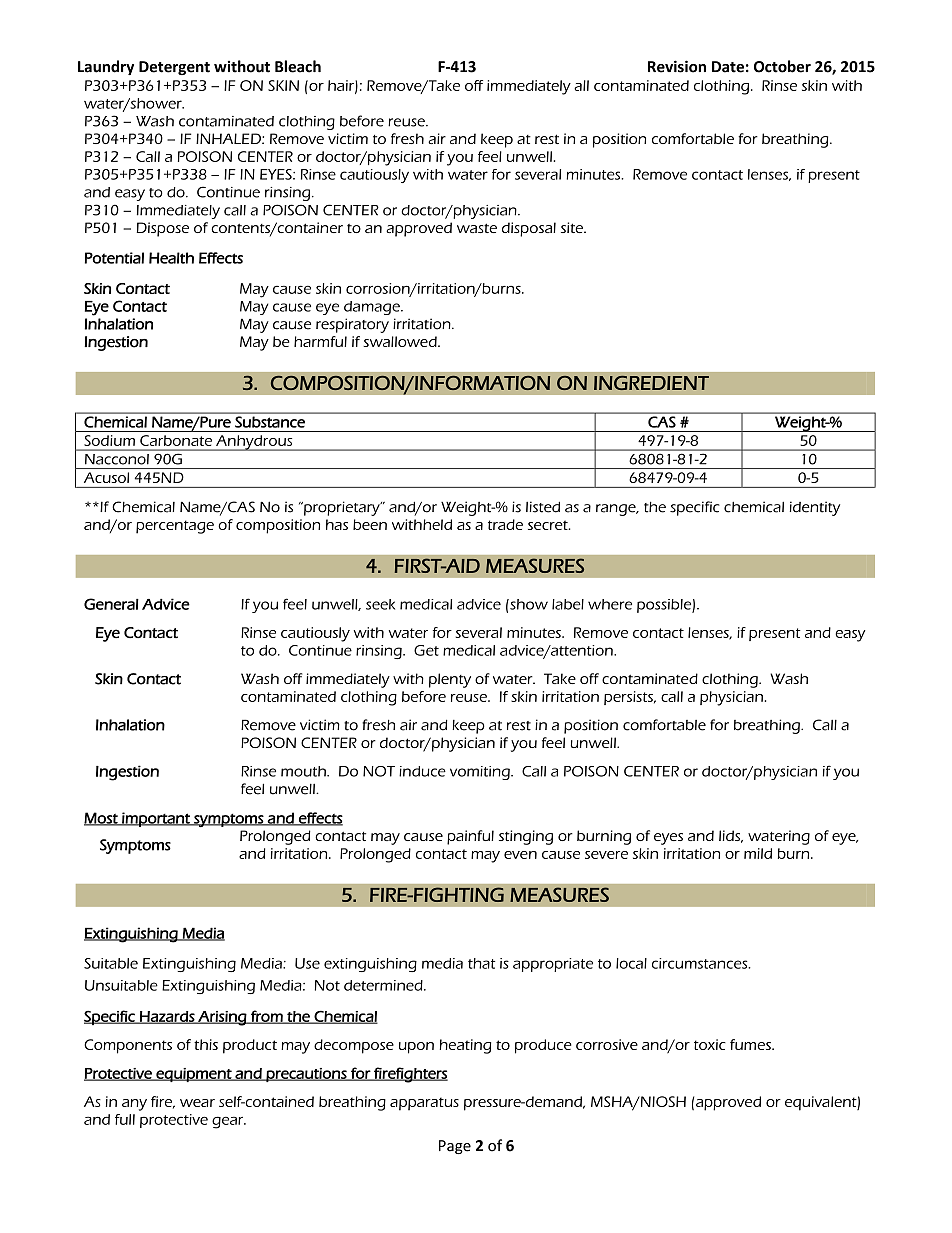  Describe the element at coordinates (505, 524) in the page. I see `trade` at that location.
